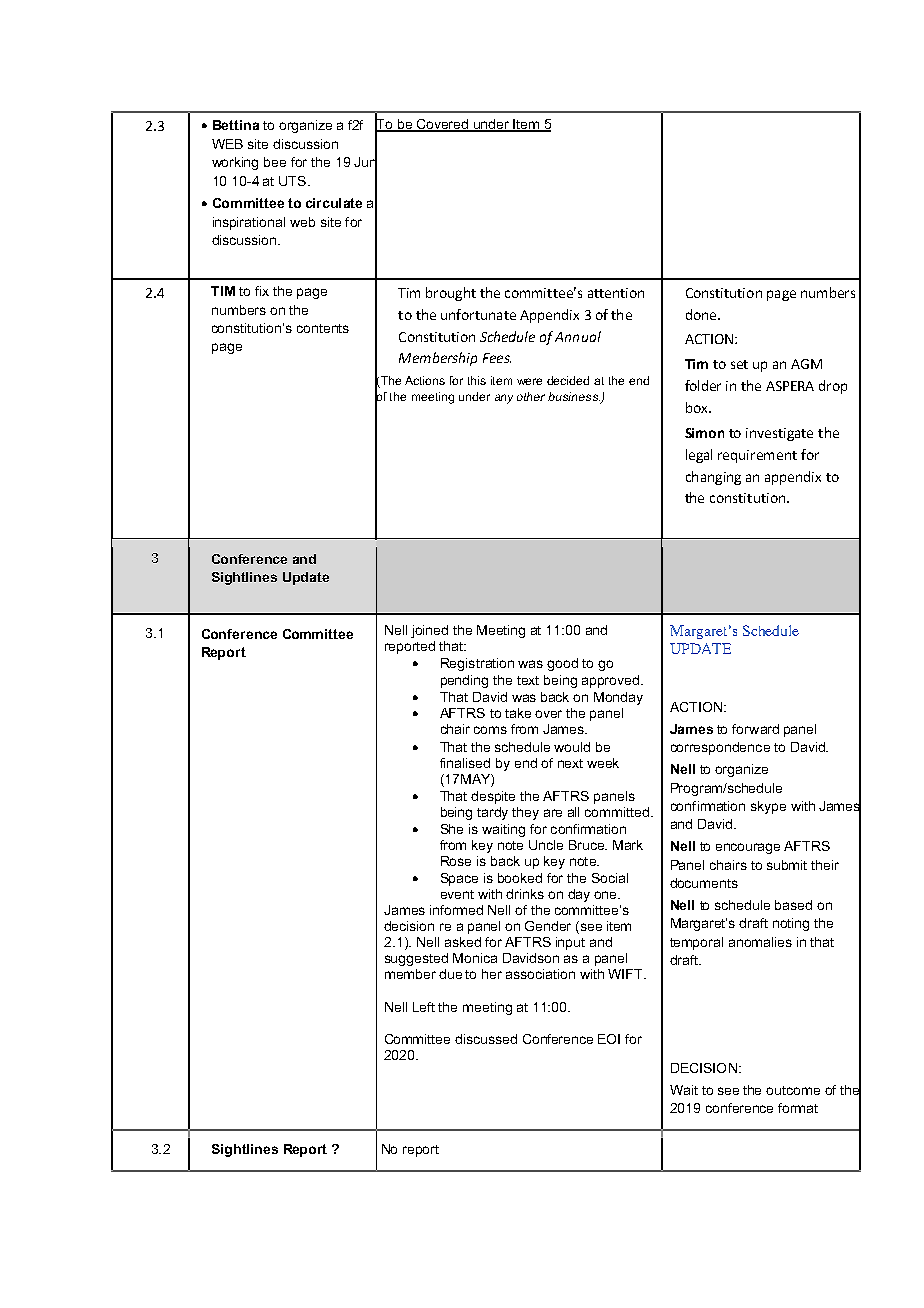 The image size is (924, 1308). What do you see at coordinates (616, 293) in the document?
I see `attention` at bounding box center [616, 293].
